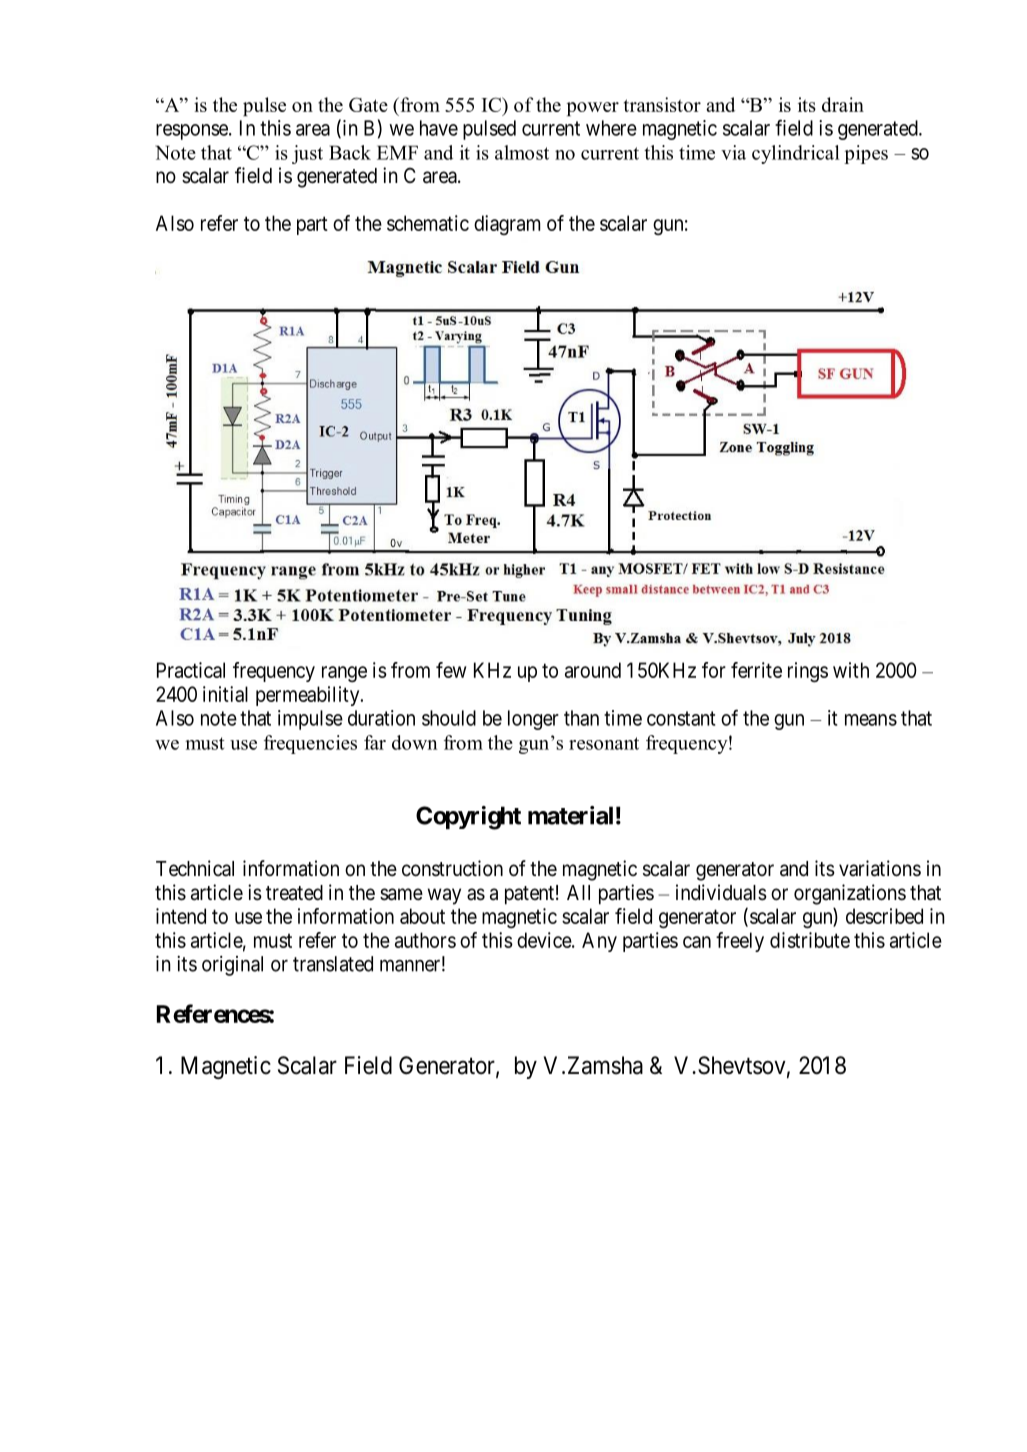  What do you see at coordinates (307, 154) in the page?
I see `just` at bounding box center [307, 154].
